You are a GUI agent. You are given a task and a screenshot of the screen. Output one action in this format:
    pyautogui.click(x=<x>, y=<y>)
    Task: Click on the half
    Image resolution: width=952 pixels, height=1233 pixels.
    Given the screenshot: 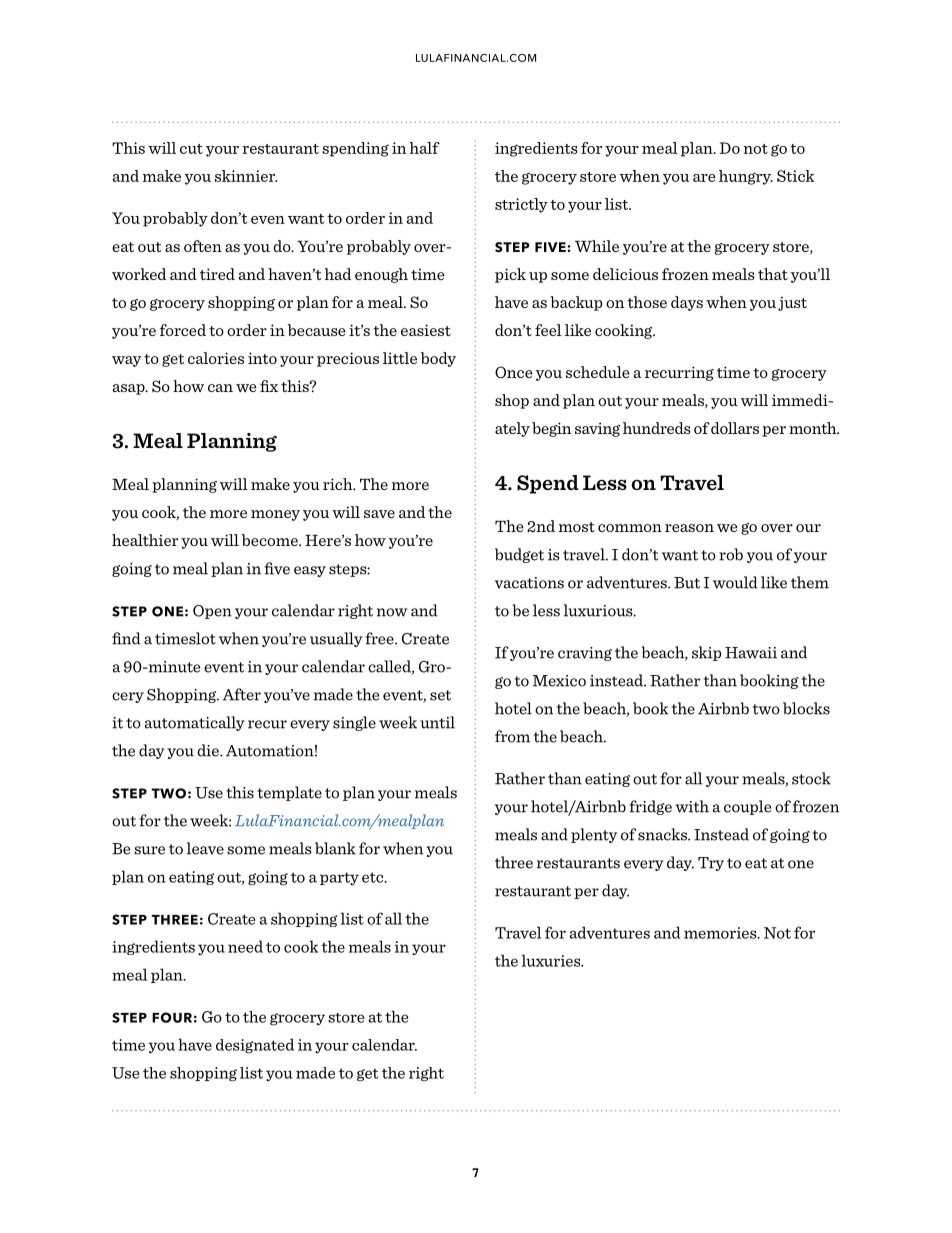 What is the action you would take?
    pyautogui.click(x=425, y=148)
